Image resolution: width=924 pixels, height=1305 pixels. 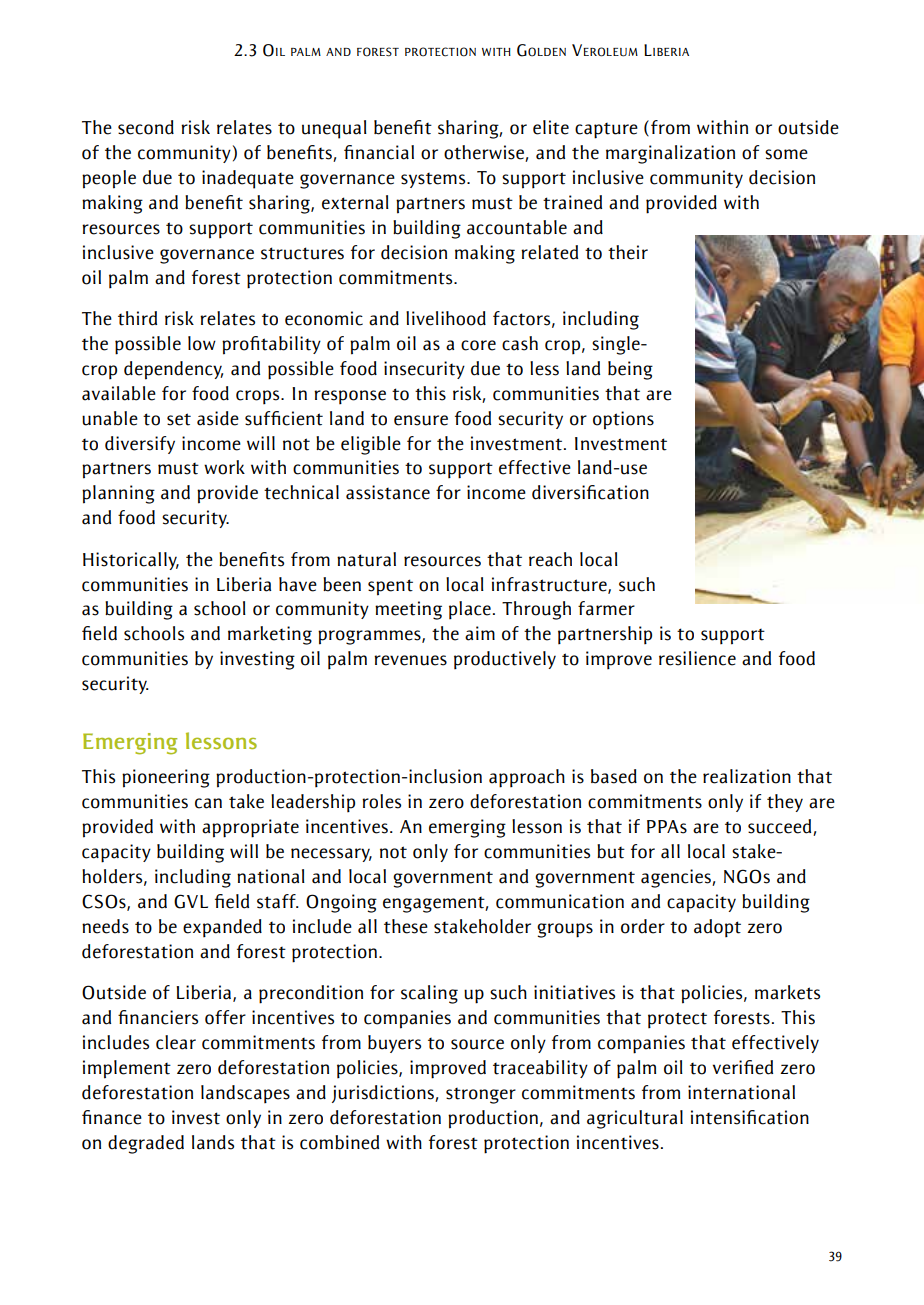 I want to click on second, so click(x=146, y=127).
